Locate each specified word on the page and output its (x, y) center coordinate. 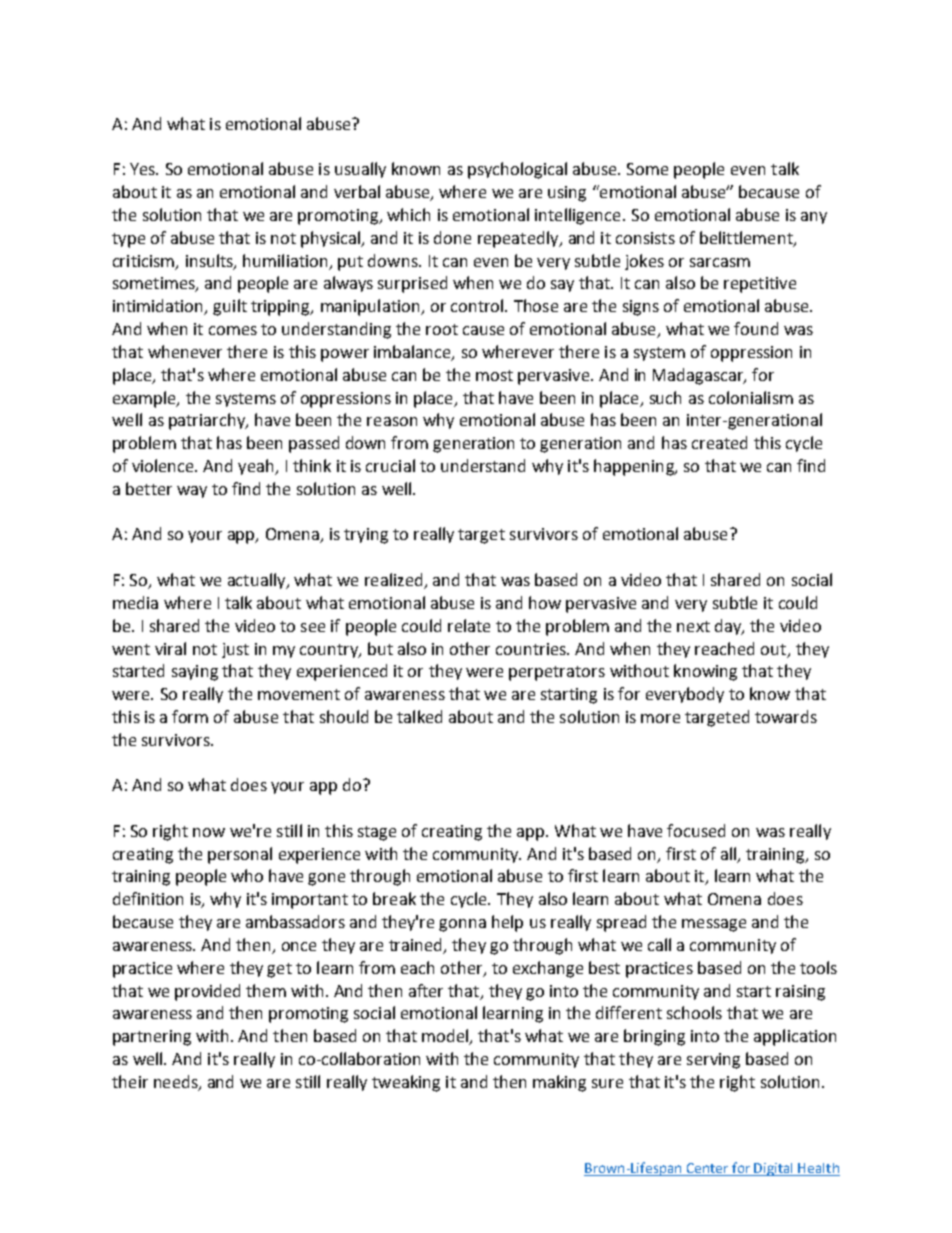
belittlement (747, 238)
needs (177, 1082)
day (729, 627)
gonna (462, 925)
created (719, 442)
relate (469, 625)
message (714, 925)
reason (392, 421)
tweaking (406, 1083)
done (452, 237)
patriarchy (208, 421)
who (247, 875)
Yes (143, 169)
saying (195, 673)
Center (708, 1169)
